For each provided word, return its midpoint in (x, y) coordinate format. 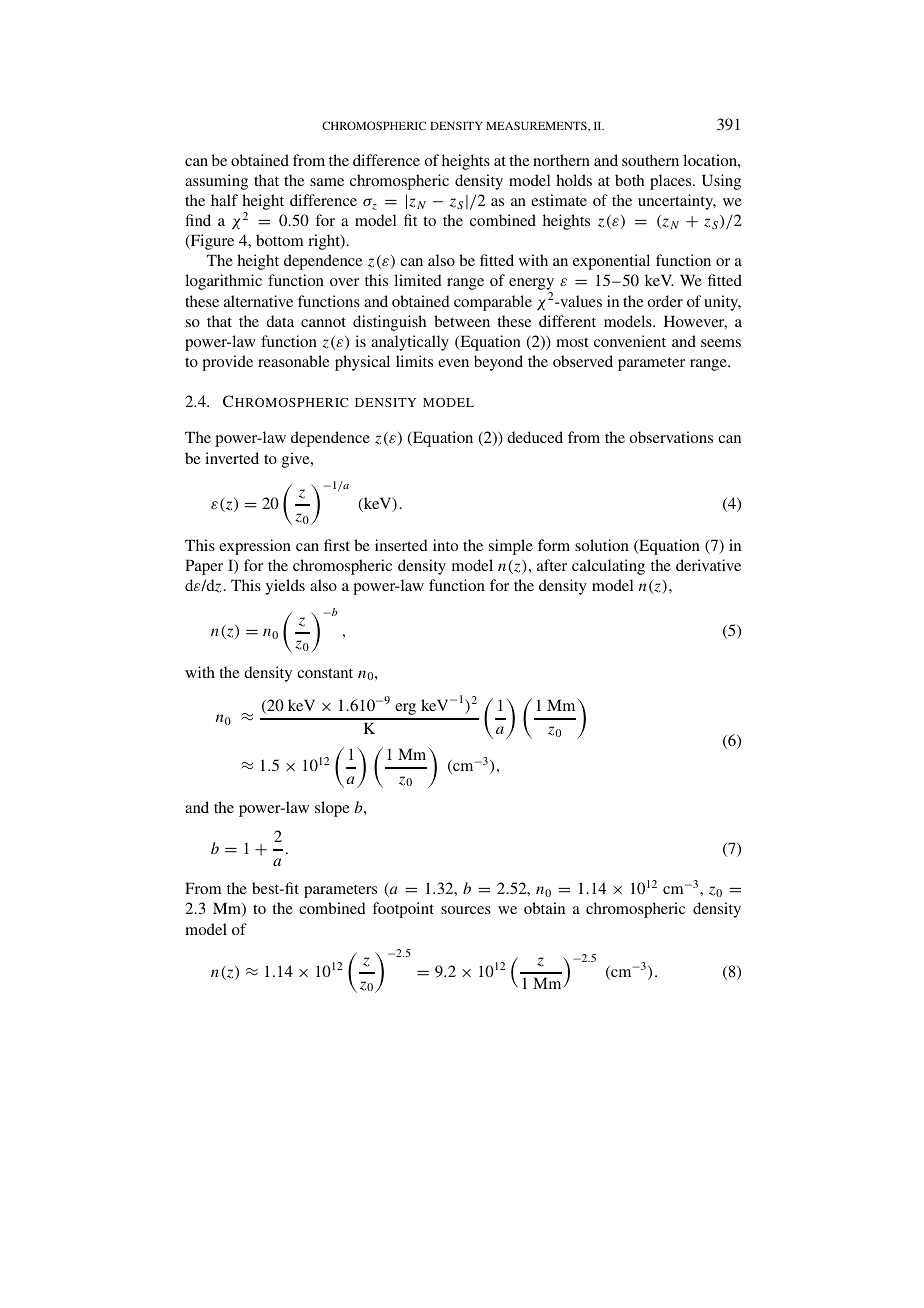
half (224, 200)
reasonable (294, 361)
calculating (608, 567)
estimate (559, 200)
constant (325, 673)
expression (255, 547)
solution (602, 545)
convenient (630, 341)
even (453, 363)
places (672, 182)
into (445, 545)
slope (332, 809)
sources (466, 910)
